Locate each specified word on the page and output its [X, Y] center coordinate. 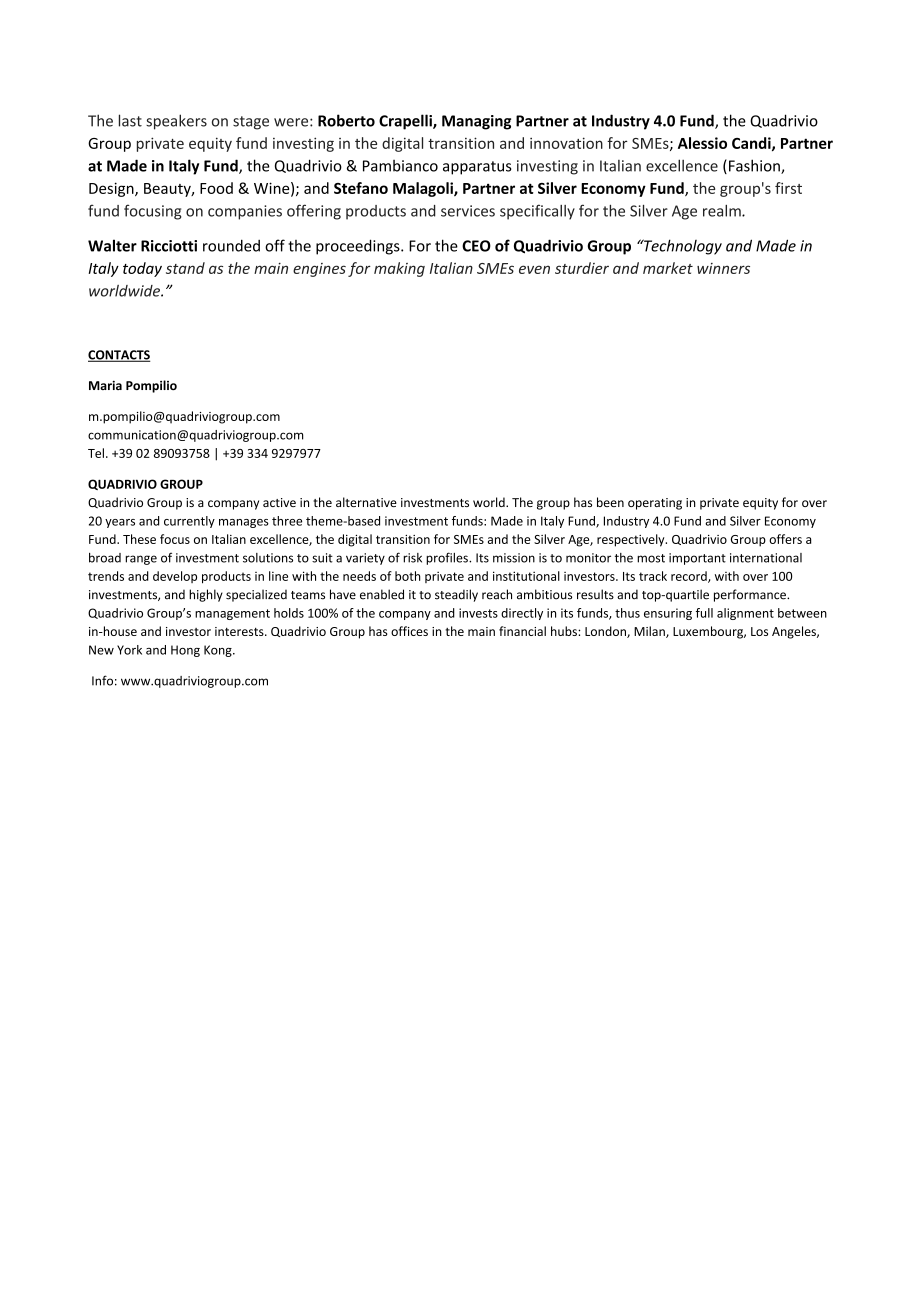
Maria [105, 385]
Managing [476, 122]
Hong [185, 651]
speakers [176, 122]
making [399, 269]
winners [723, 268]
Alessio [702, 143]
